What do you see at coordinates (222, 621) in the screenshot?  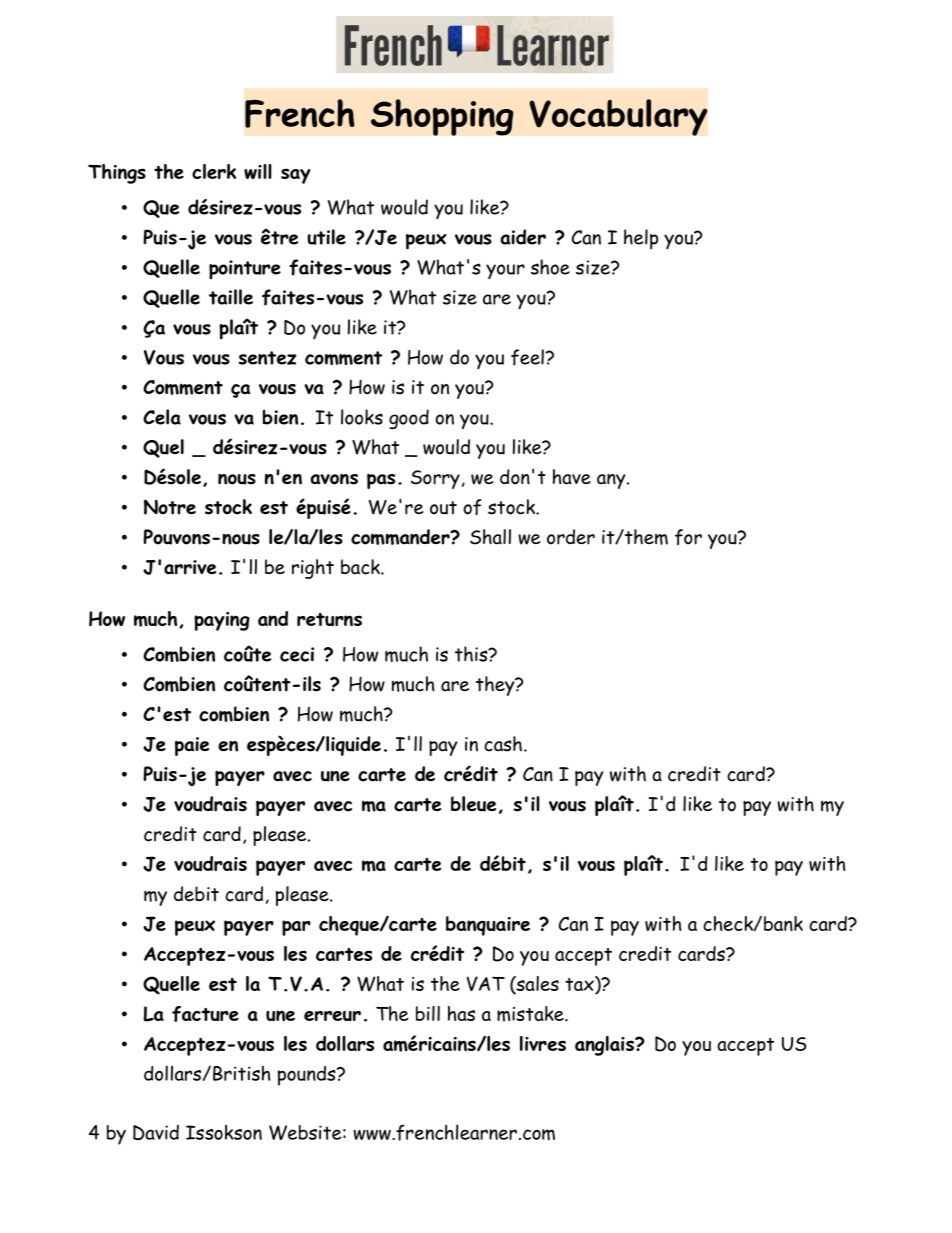 I see `paying` at bounding box center [222, 621].
